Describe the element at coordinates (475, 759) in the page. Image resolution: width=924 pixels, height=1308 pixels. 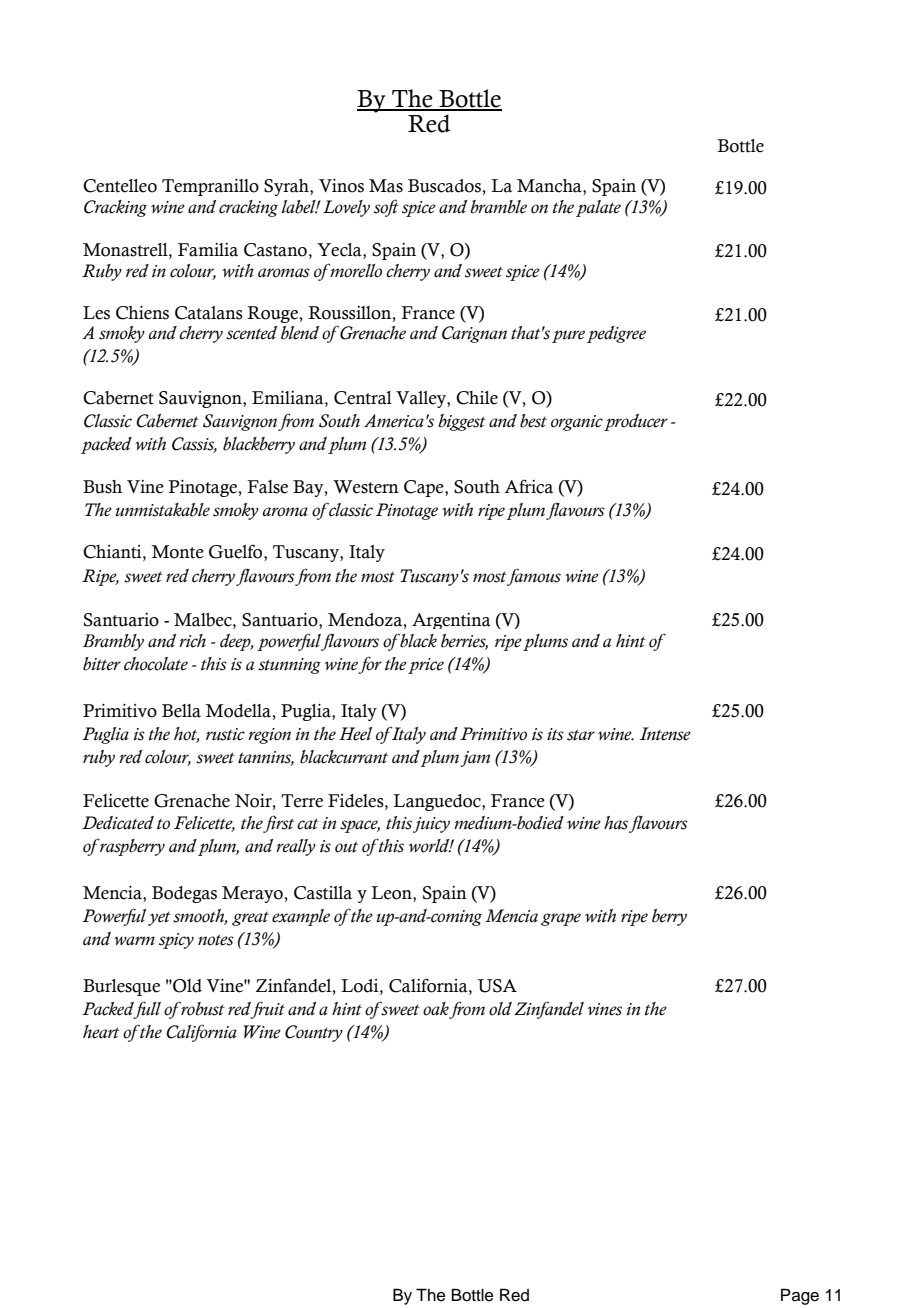
I see `jam` at that location.
